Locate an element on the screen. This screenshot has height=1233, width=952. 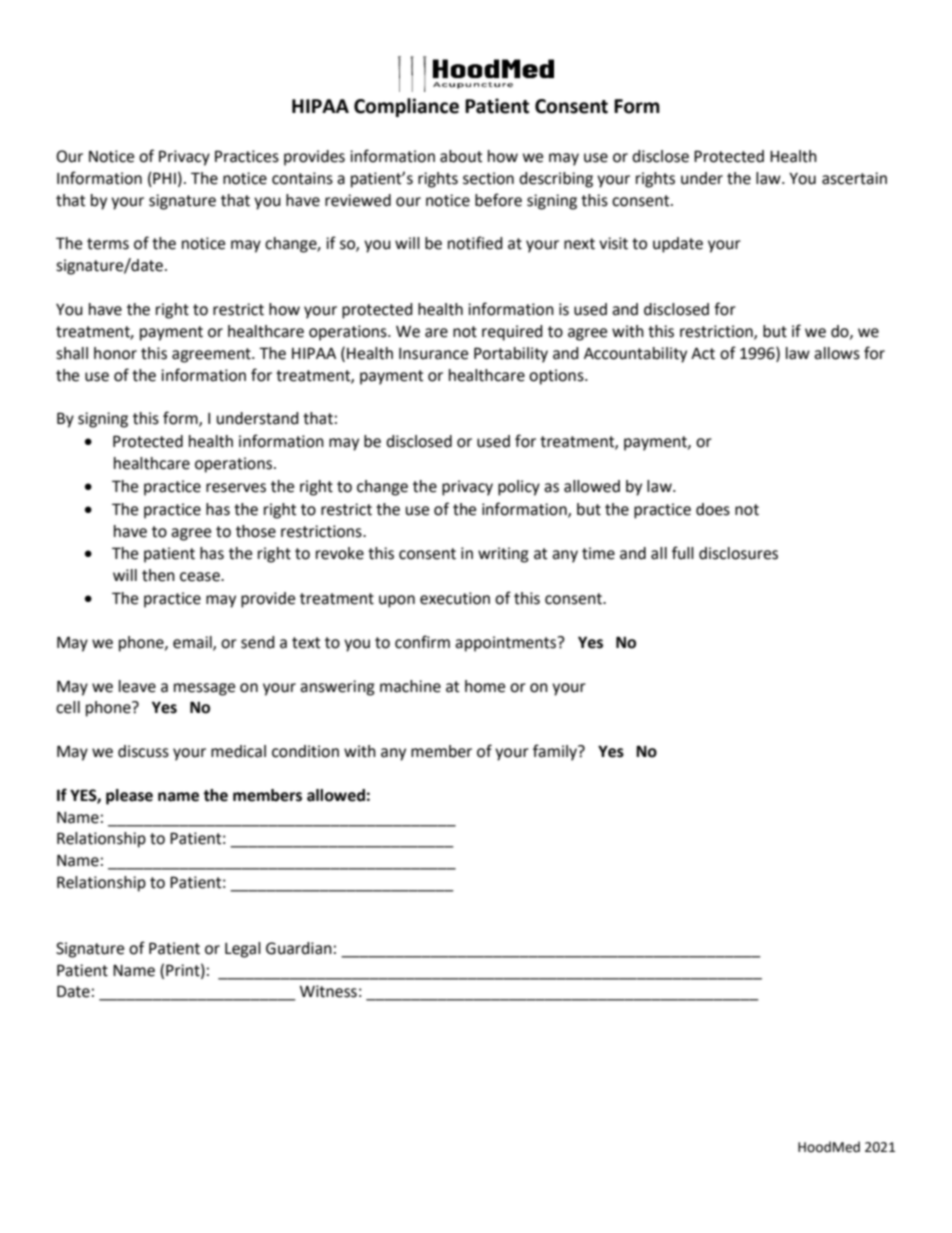
then is located at coordinates (158, 575).
